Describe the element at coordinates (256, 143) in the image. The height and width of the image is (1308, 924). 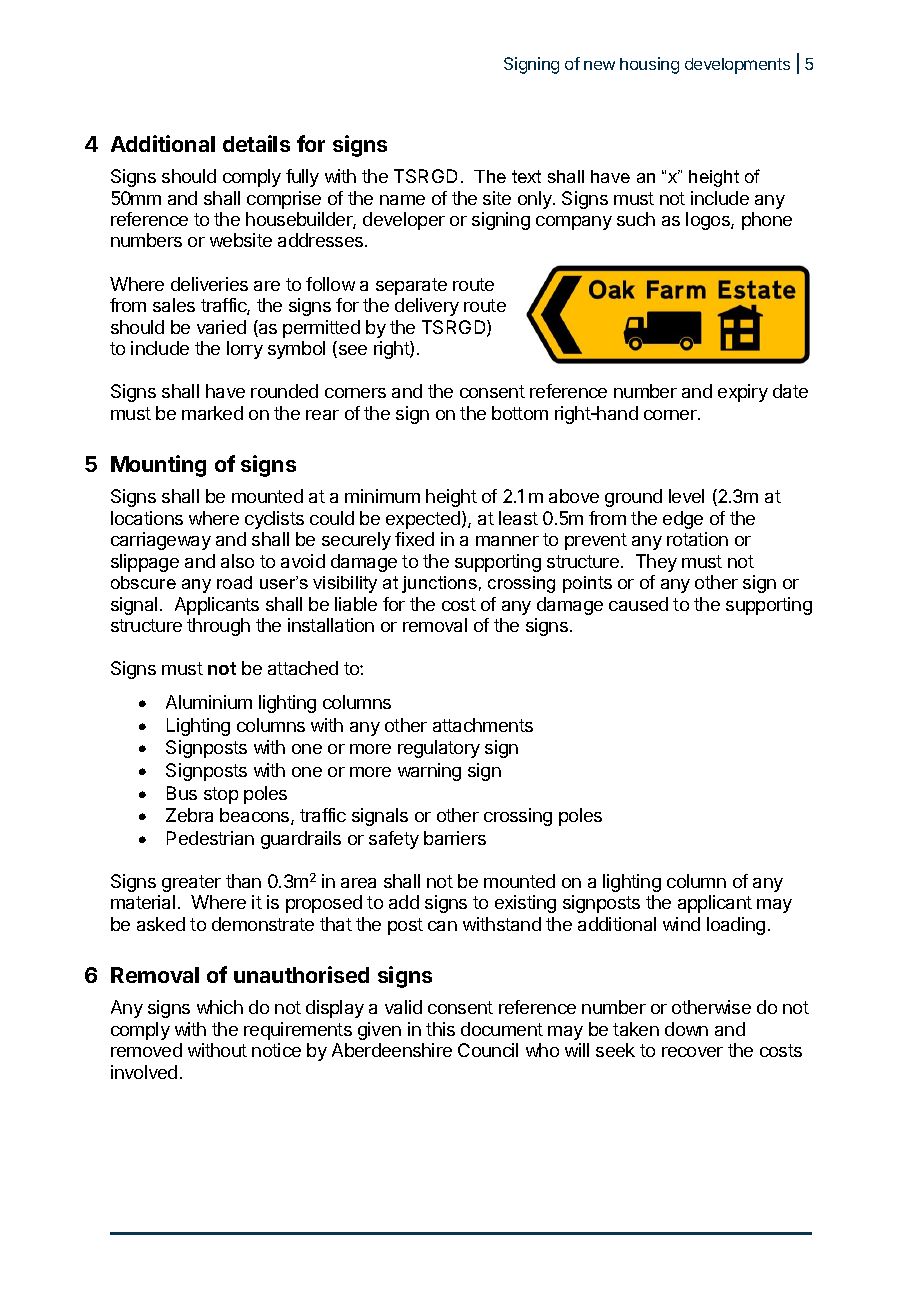
I see `details` at that location.
